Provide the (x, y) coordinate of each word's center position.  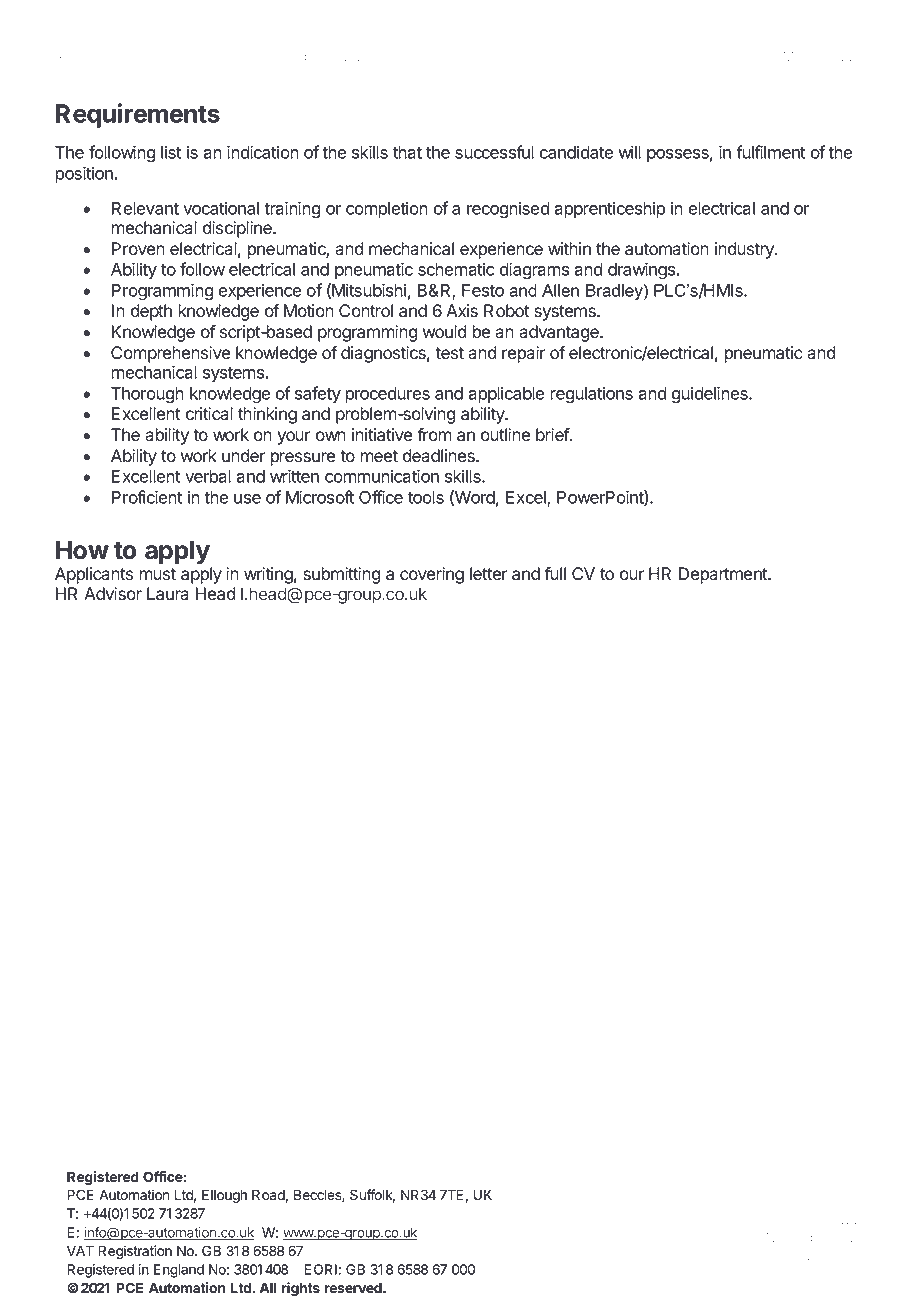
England (179, 1271)
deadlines (440, 456)
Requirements (138, 115)
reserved (354, 1287)
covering (432, 575)
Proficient (147, 497)
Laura (168, 594)
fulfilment (770, 152)
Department (724, 575)
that (407, 152)
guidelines (711, 395)
